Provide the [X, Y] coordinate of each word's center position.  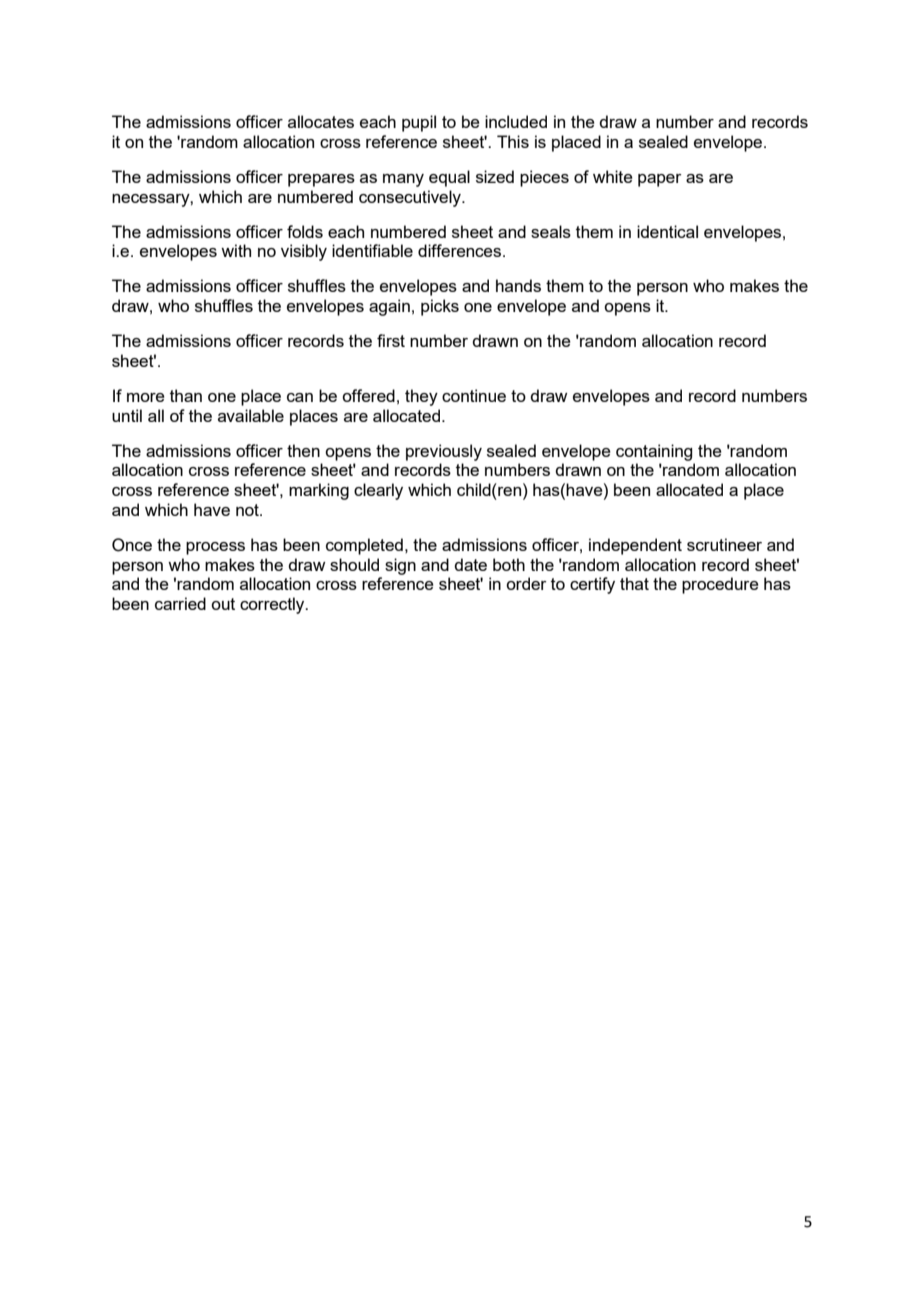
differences [459, 250]
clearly [378, 491]
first [391, 340]
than [186, 395]
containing [654, 452]
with [236, 250]
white [613, 176]
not [248, 510]
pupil [419, 123]
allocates [321, 121]
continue [474, 395]
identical [667, 231]
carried [180, 603]
